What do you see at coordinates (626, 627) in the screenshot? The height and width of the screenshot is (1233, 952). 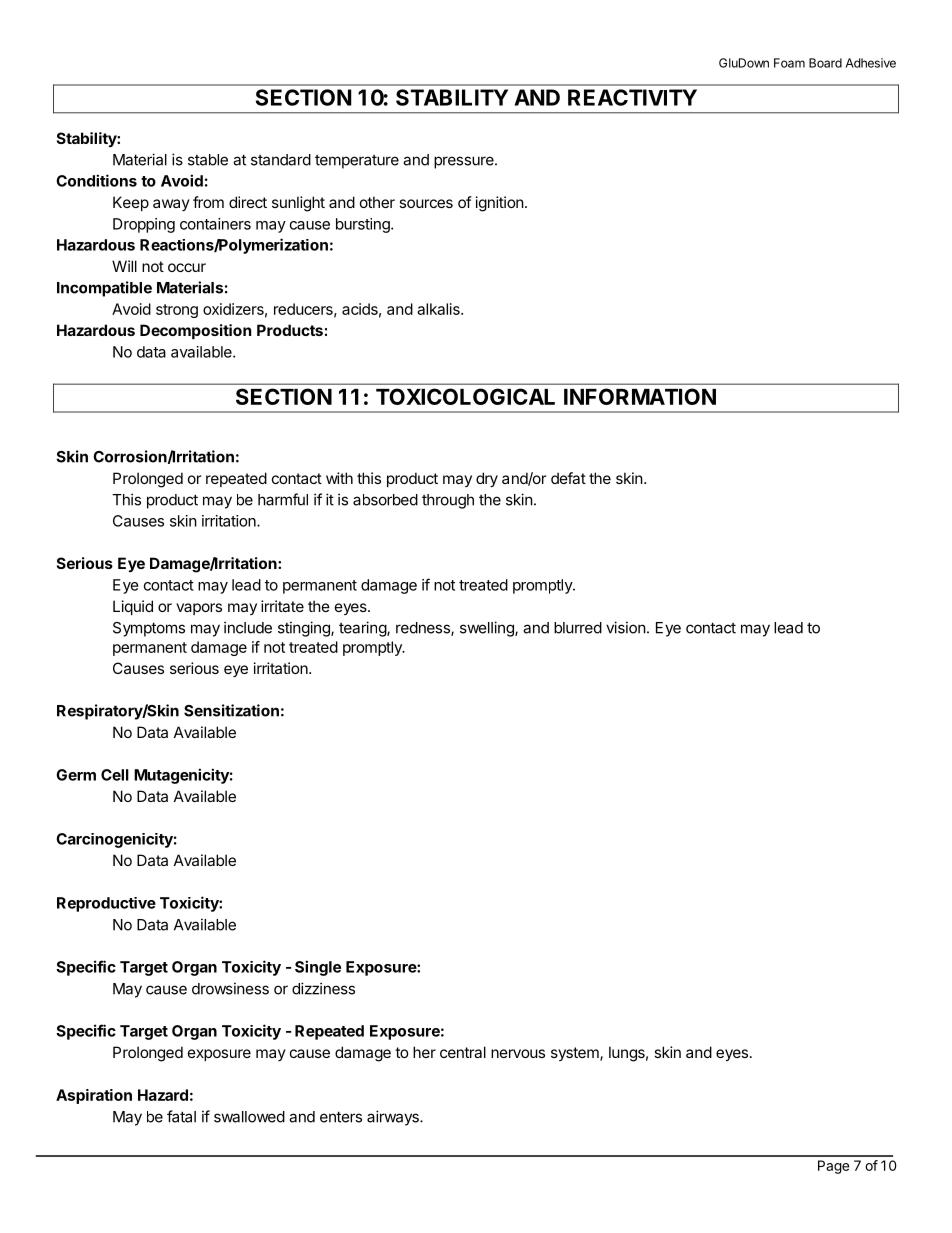 I see `vision` at bounding box center [626, 627].
